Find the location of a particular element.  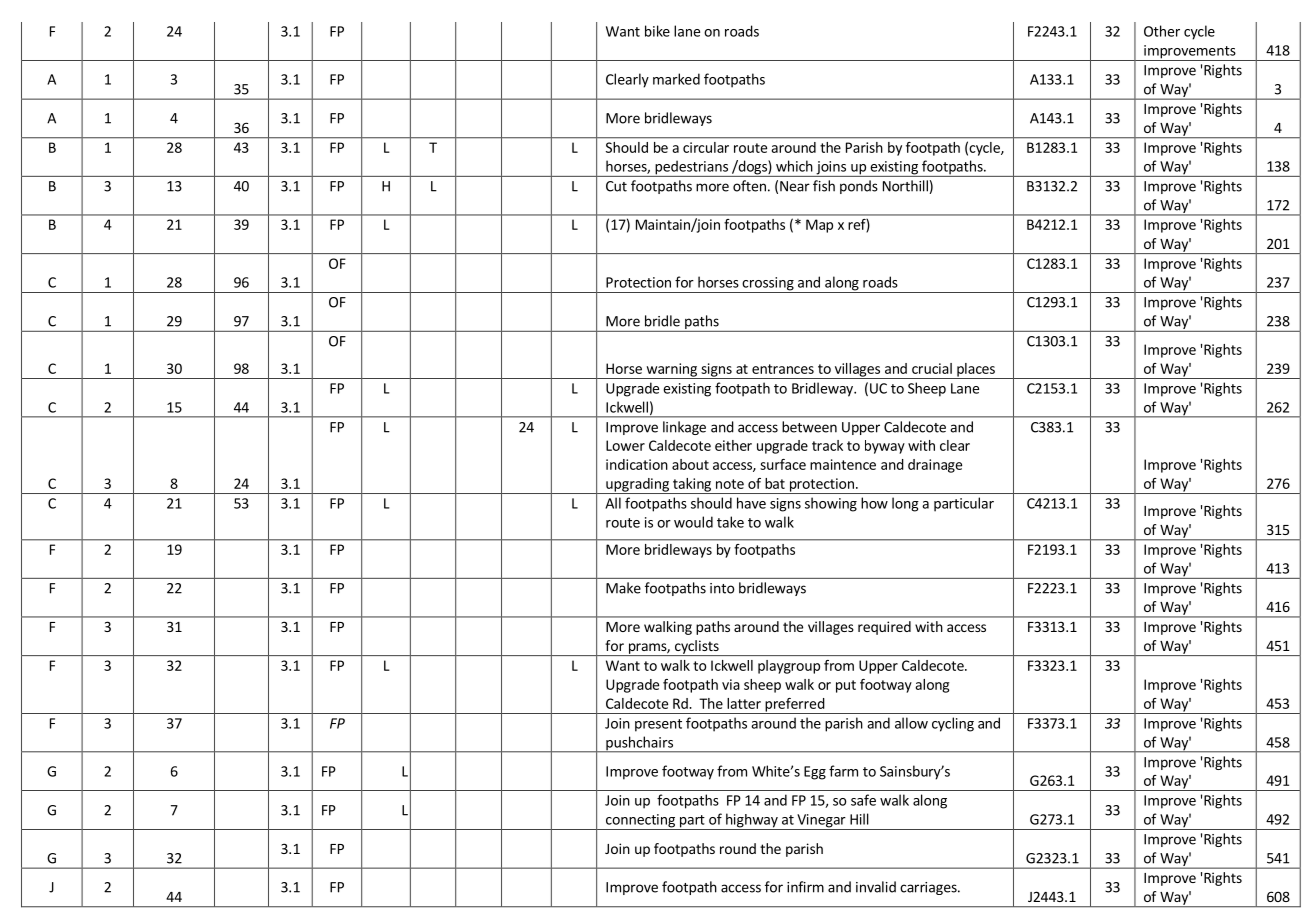

places is located at coordinates (976, 371).
